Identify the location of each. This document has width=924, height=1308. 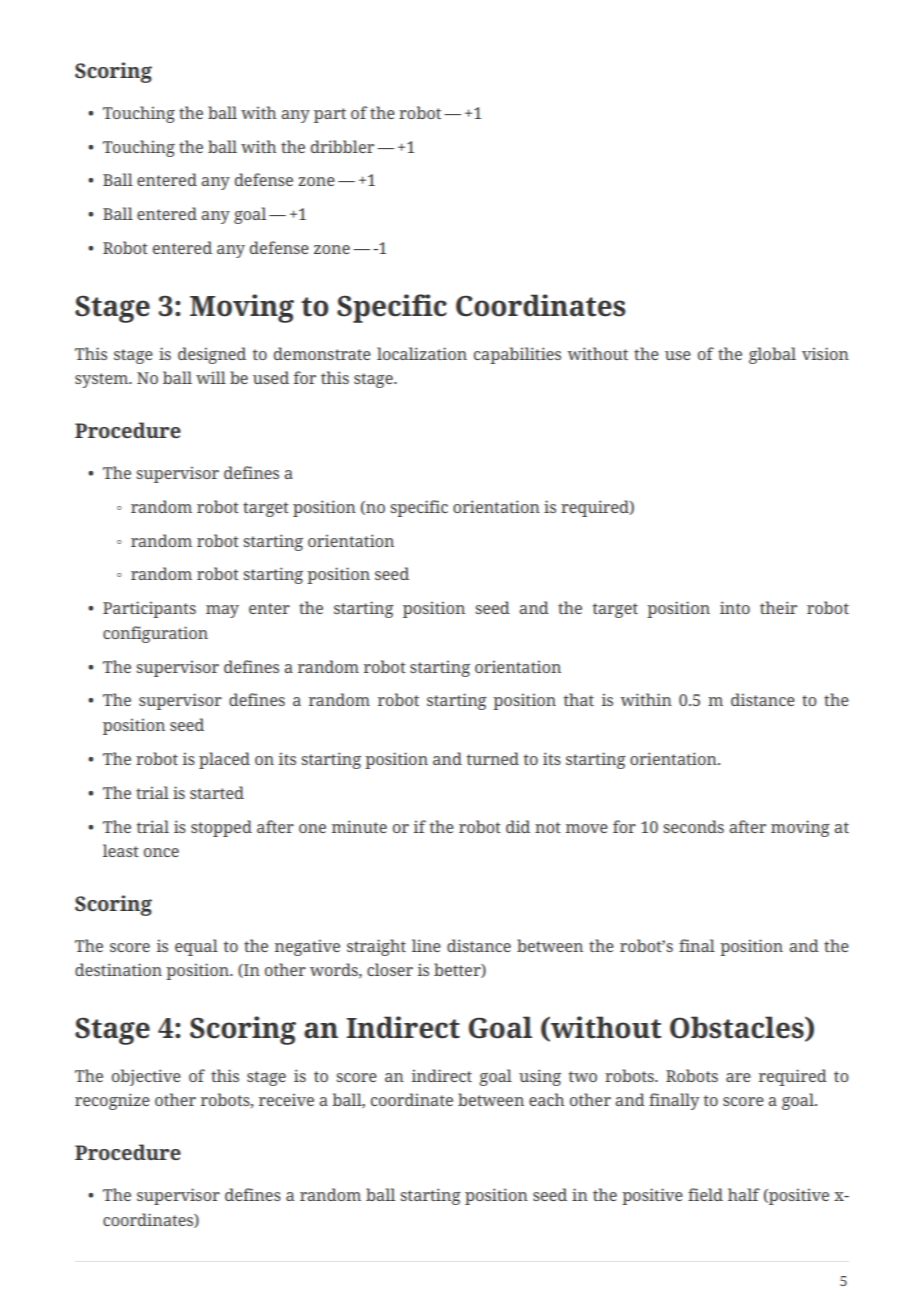
(546, 1099).
